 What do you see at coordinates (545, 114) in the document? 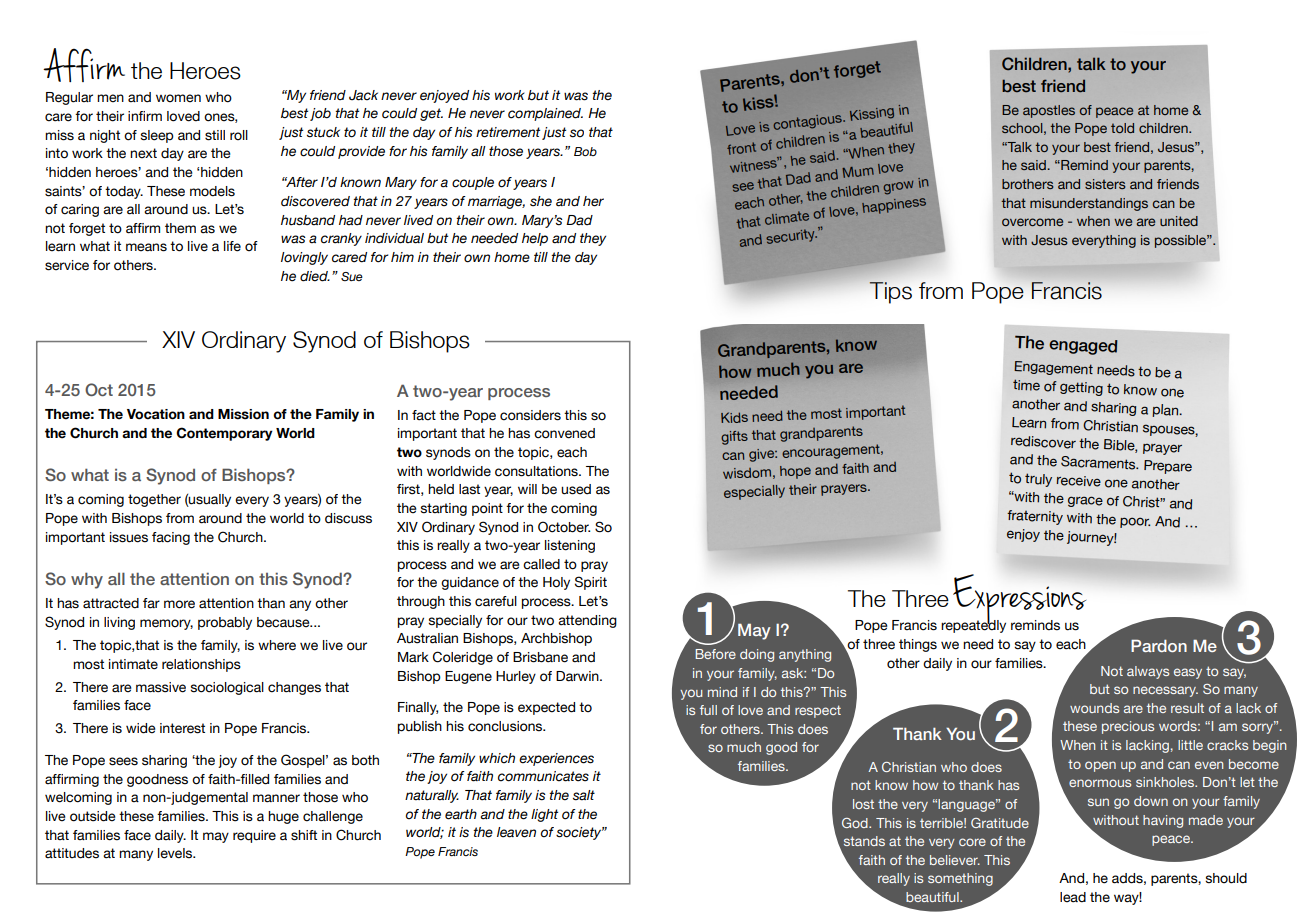
I see `complained` at bounding box center [545, 114].
